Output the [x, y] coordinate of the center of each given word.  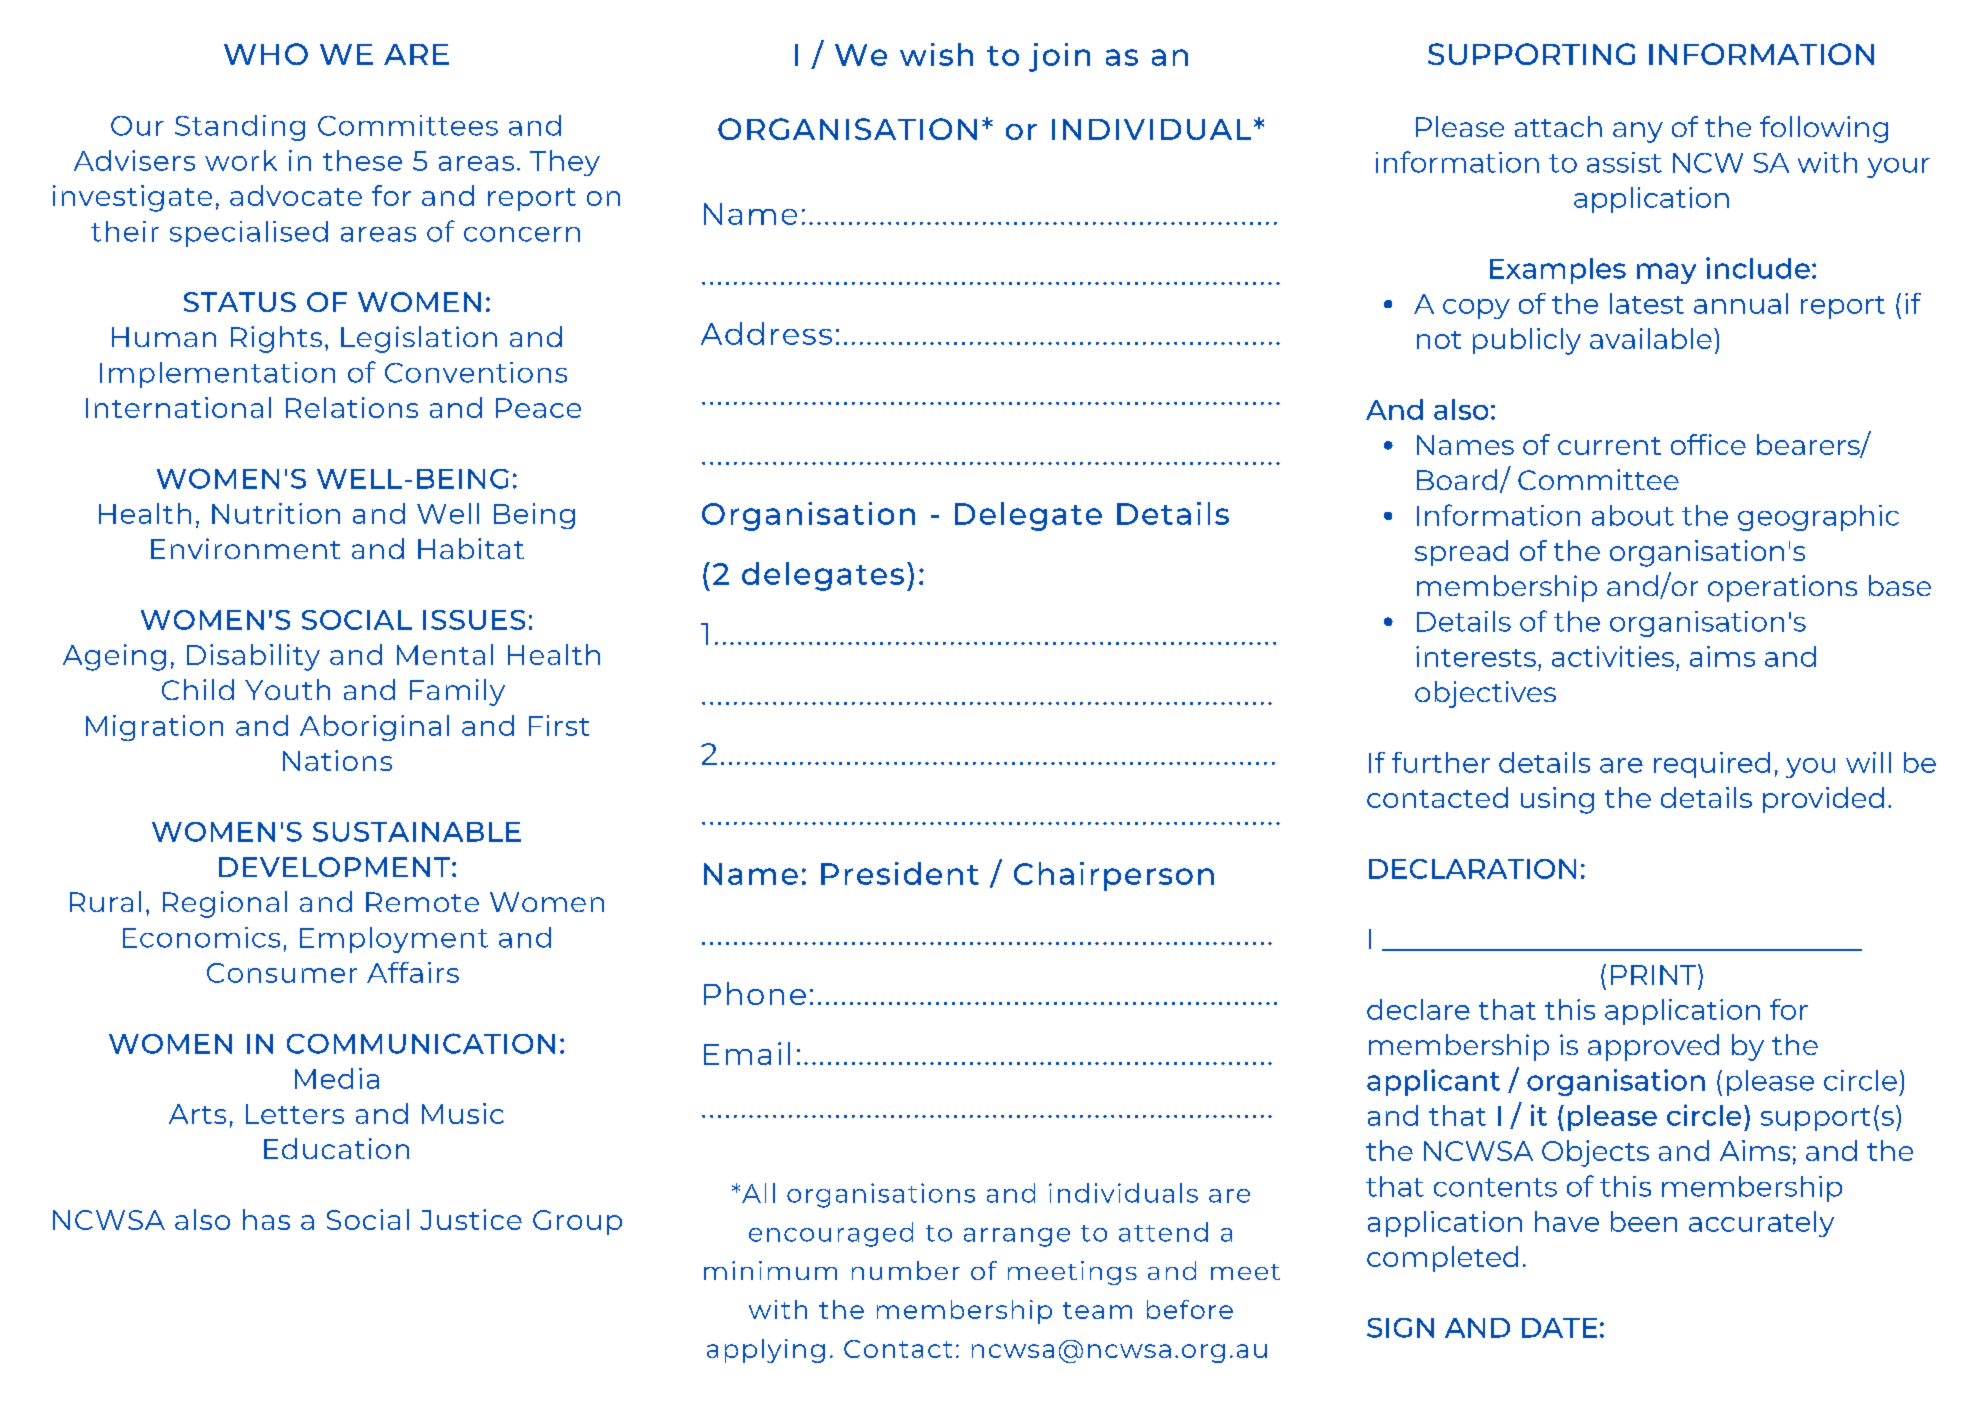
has [266, 1219]
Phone [755, 993]
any [1638, 132]
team [1097, 1310]
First [559, 725]
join [1059, 57]
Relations [352, 407]
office [1708, 444]
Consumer [282, 973]
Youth [287, 689]
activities [1613, 656]
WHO [266, 54]
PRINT [1655, 974]
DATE [1559, 1328]
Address [766, 333]
